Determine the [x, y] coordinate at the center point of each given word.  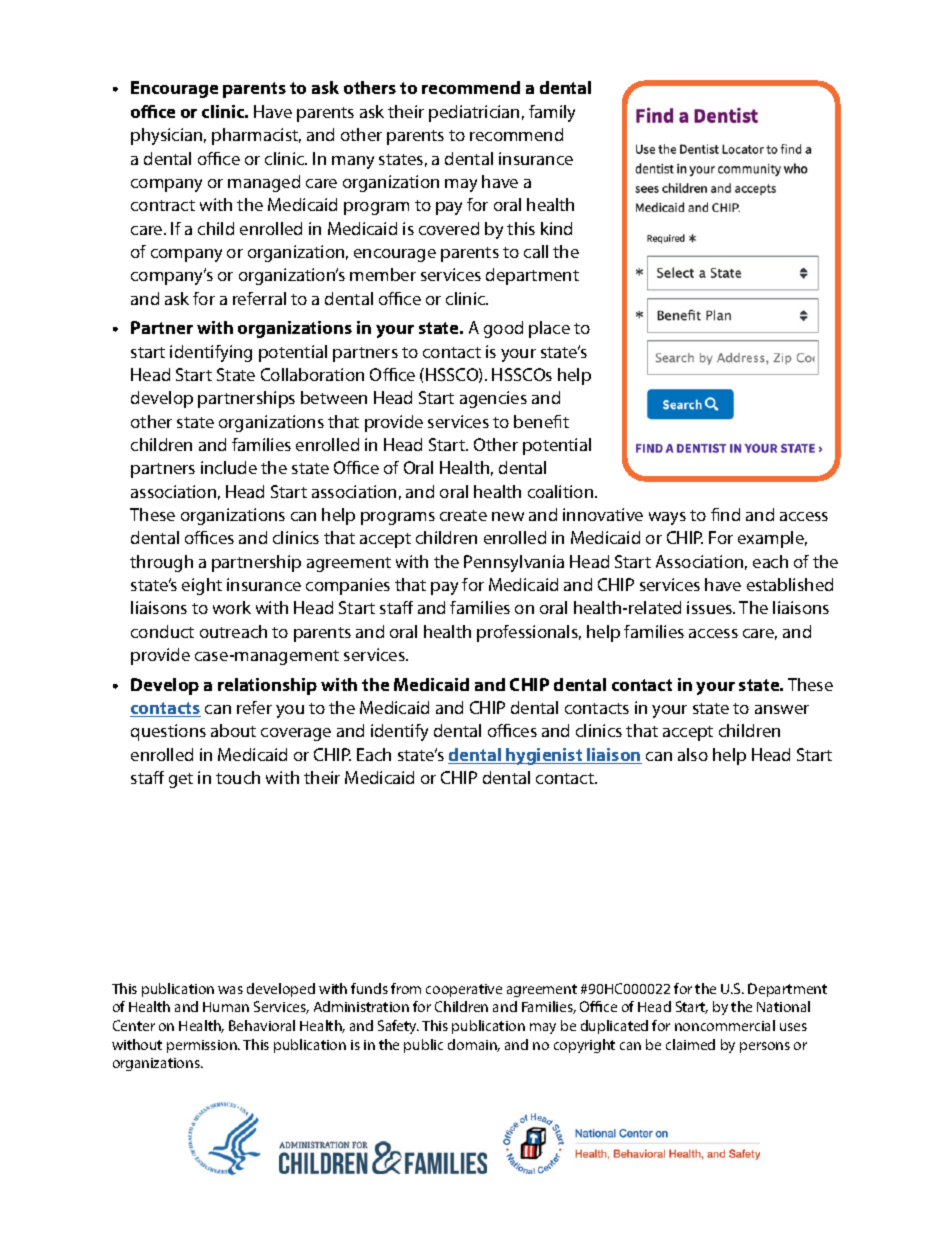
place [549, 329]
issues [711, 607]
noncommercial [725, 1025]
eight [202, 586]
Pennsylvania [514, 563]
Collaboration [312, 374]
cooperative [464, 990]
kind [556, 228]
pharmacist [256, 136]
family [552, 113]
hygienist [545, 756]
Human [226, 1007]
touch [238, 777]
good [503, 329]
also [693, 754]
